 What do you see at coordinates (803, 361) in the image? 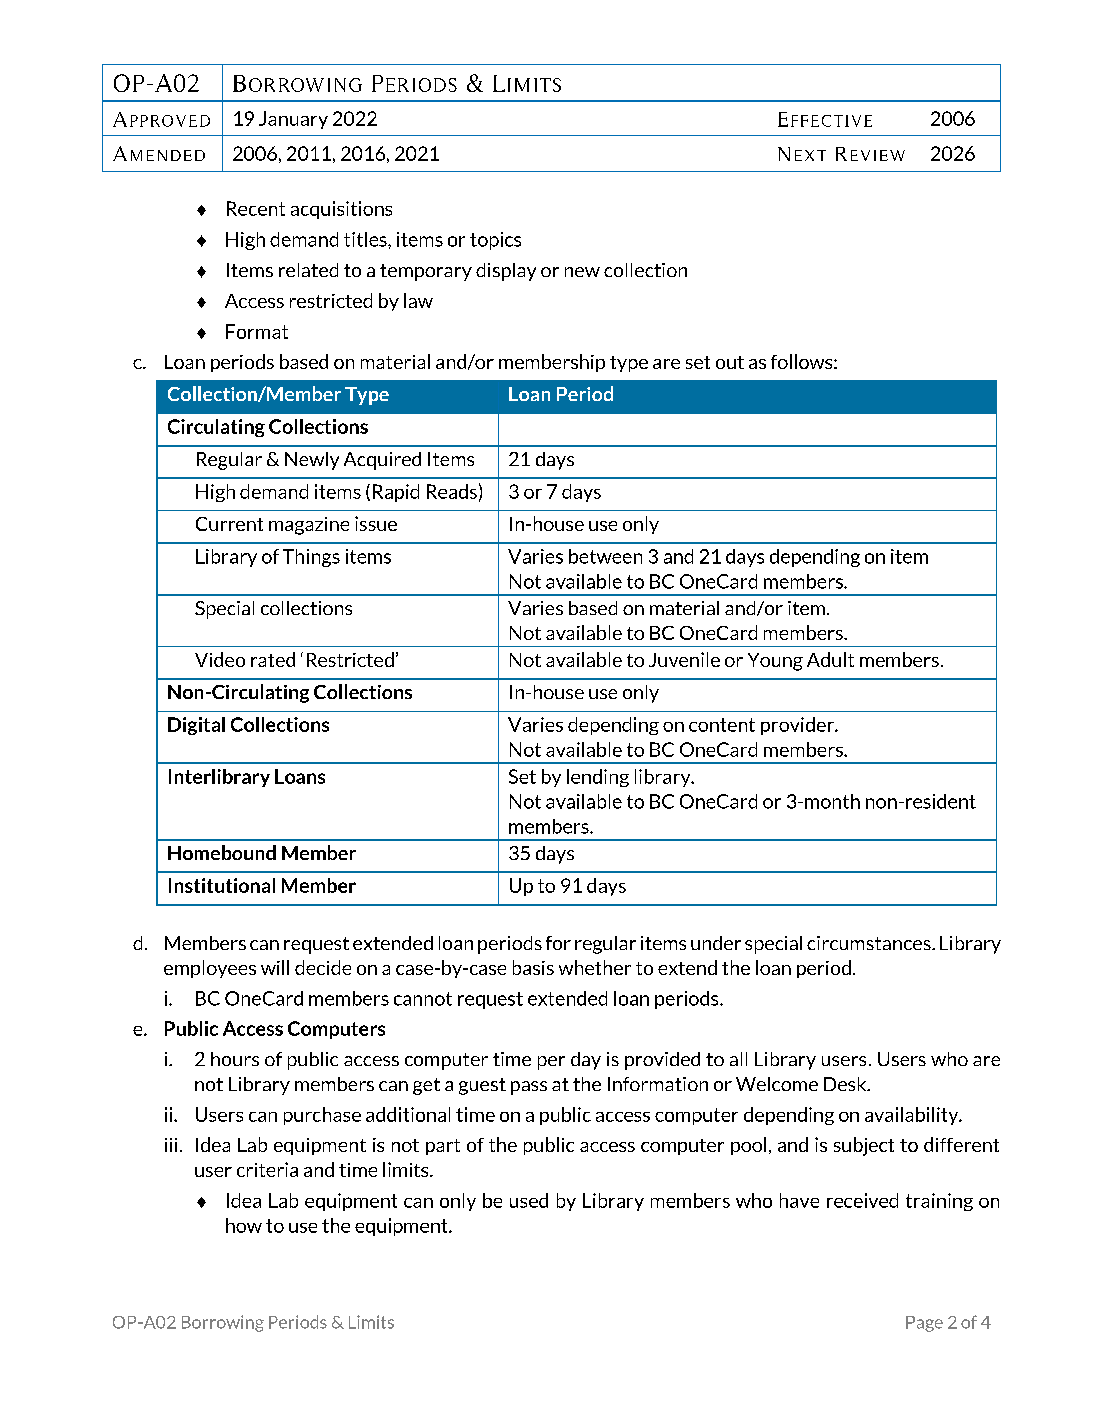
I see `follows` at bounding box center [803, 361].
